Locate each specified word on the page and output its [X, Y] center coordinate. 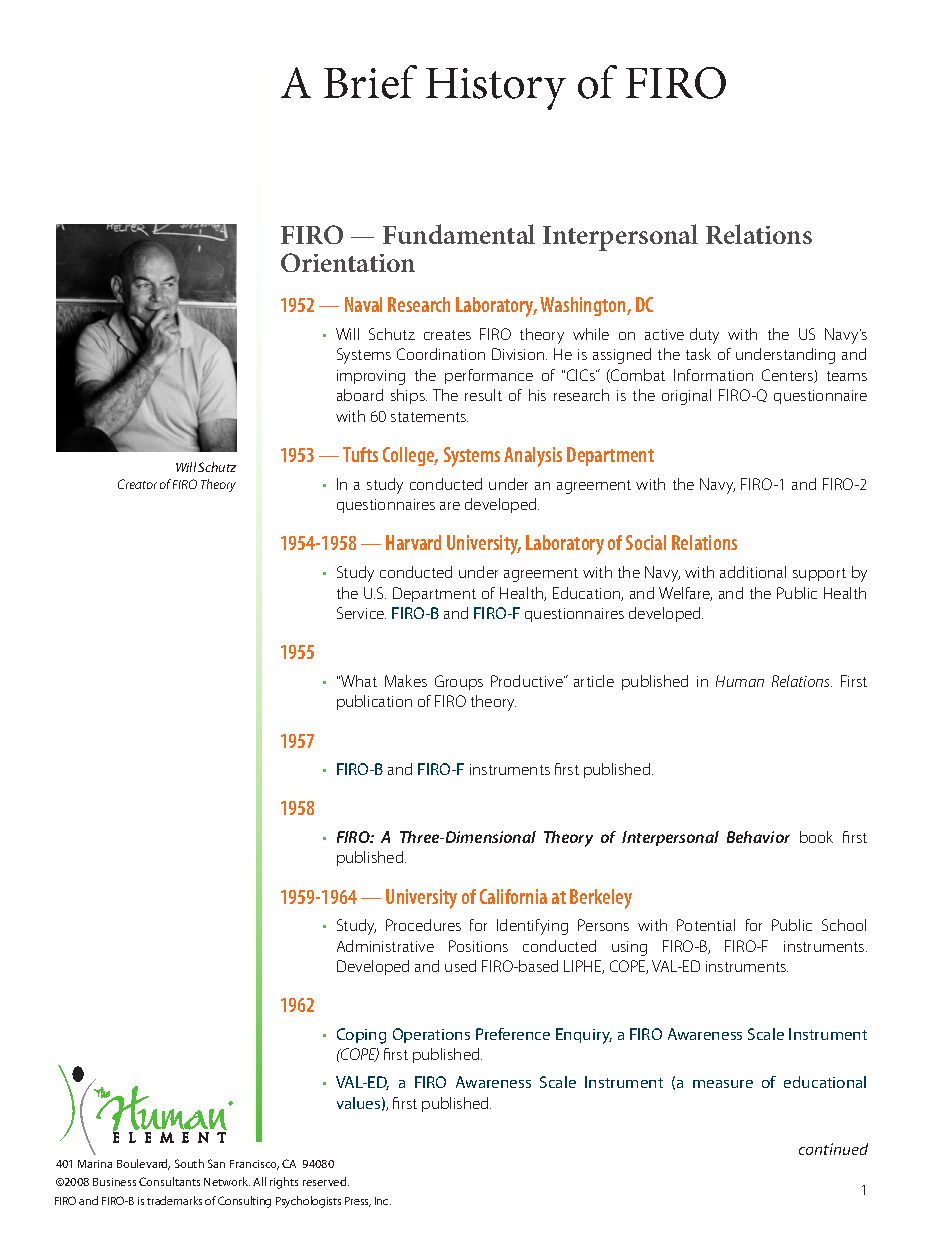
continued [833, 1149]
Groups [459, 682]
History [496, 89]
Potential [706, 925]
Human [740, 681]
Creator [137, 484]
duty [704, 336]
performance [489, 376]
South [189, 1163]
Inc [383, 1201]
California [513, 896]
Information [713, 375]
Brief [370, 82]
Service [361, 613]
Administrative [385, 946]
